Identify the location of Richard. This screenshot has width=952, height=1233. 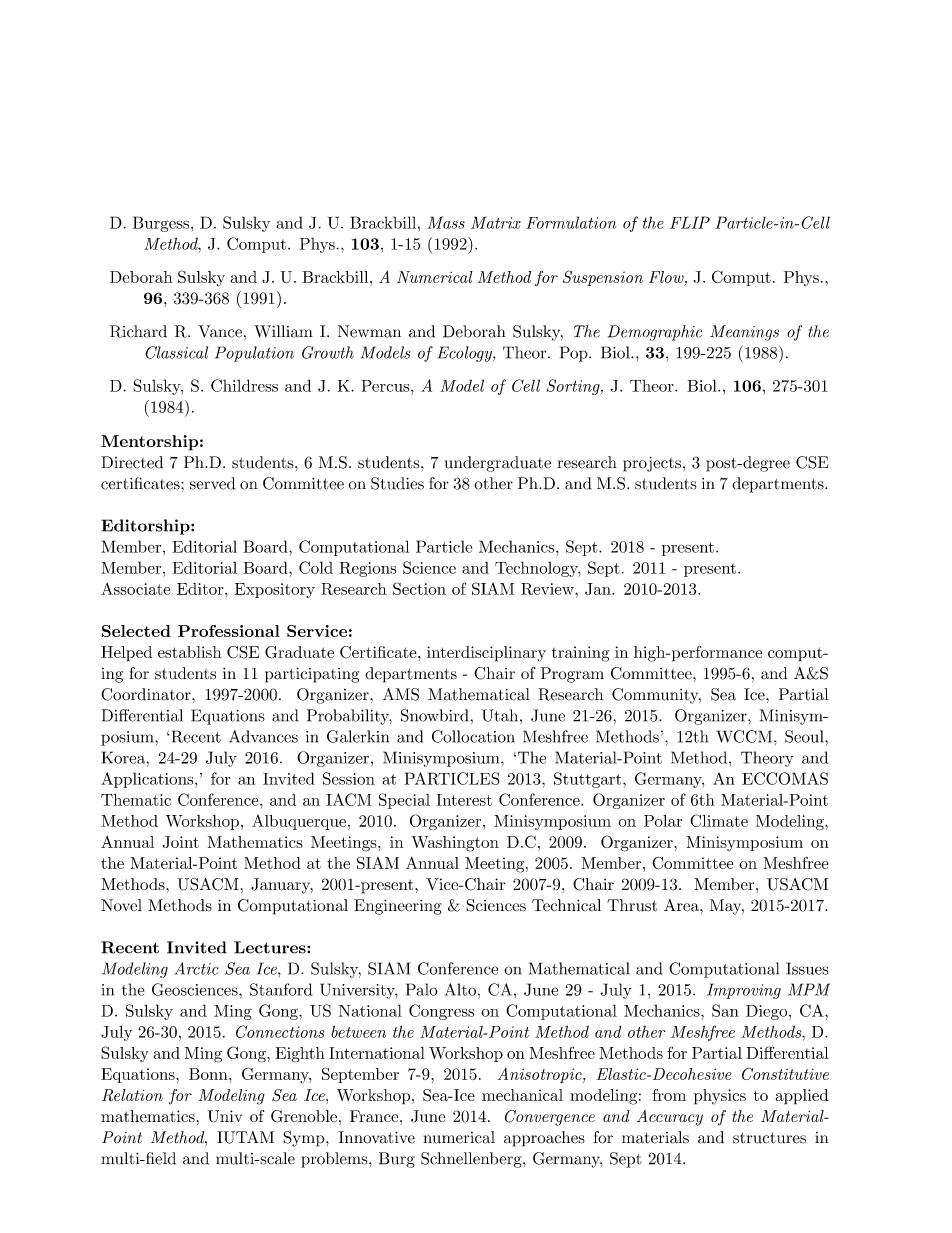
(138, 331).
